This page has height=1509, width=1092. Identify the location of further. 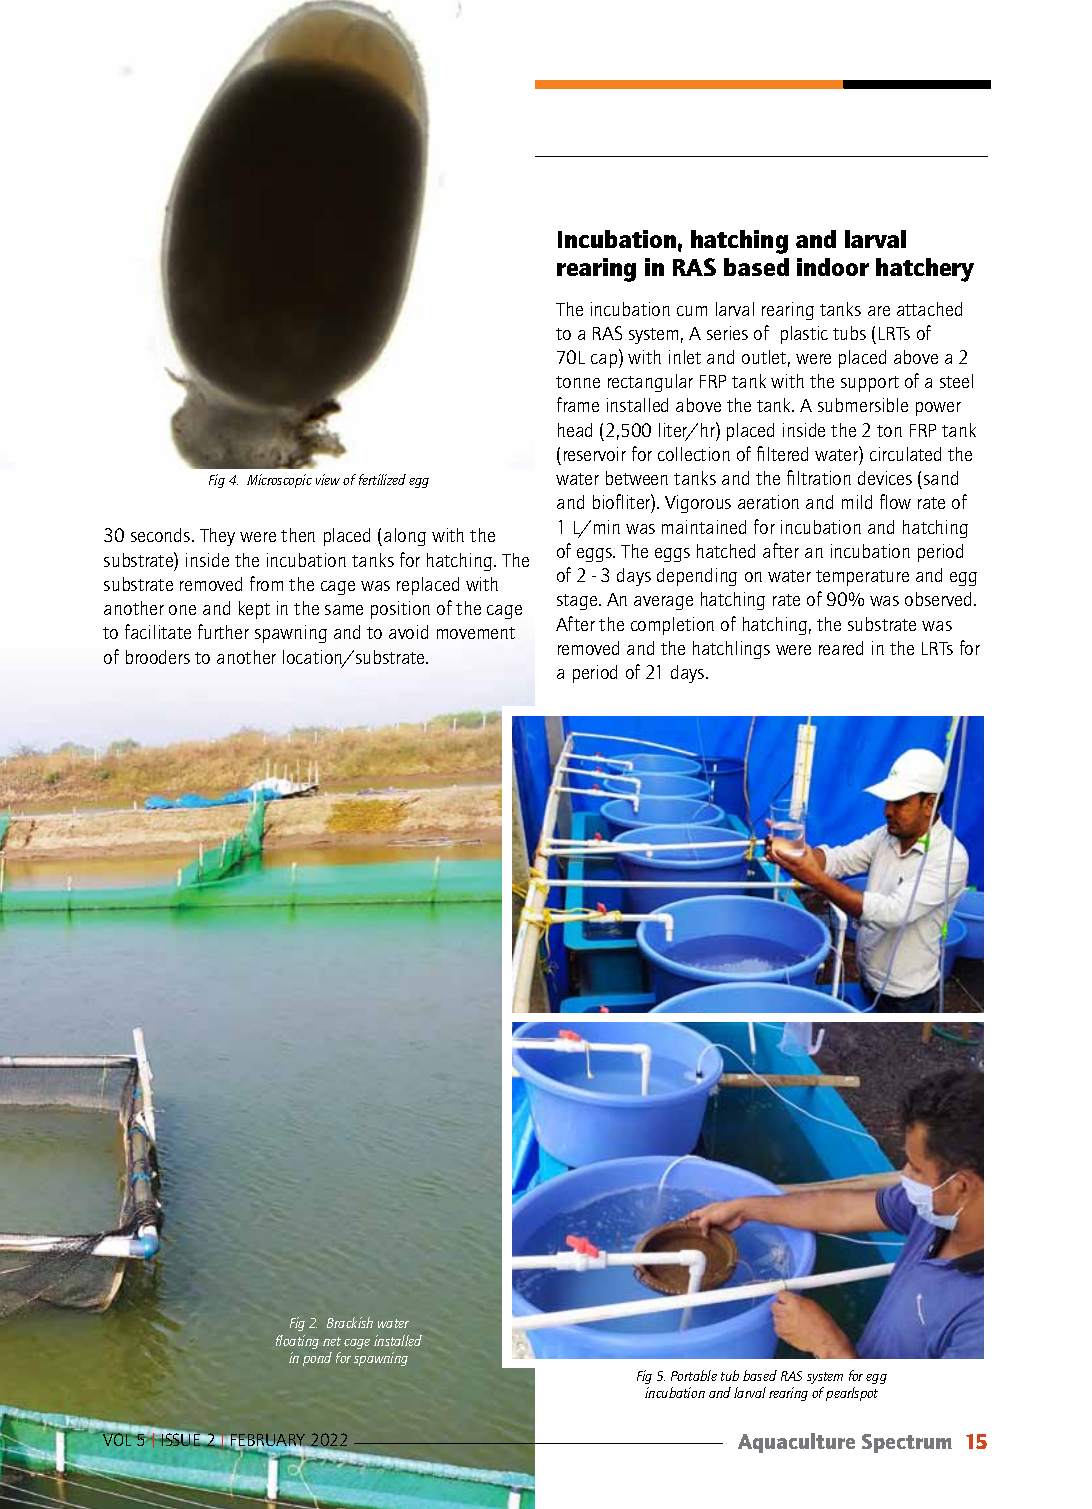
(223, 631).
